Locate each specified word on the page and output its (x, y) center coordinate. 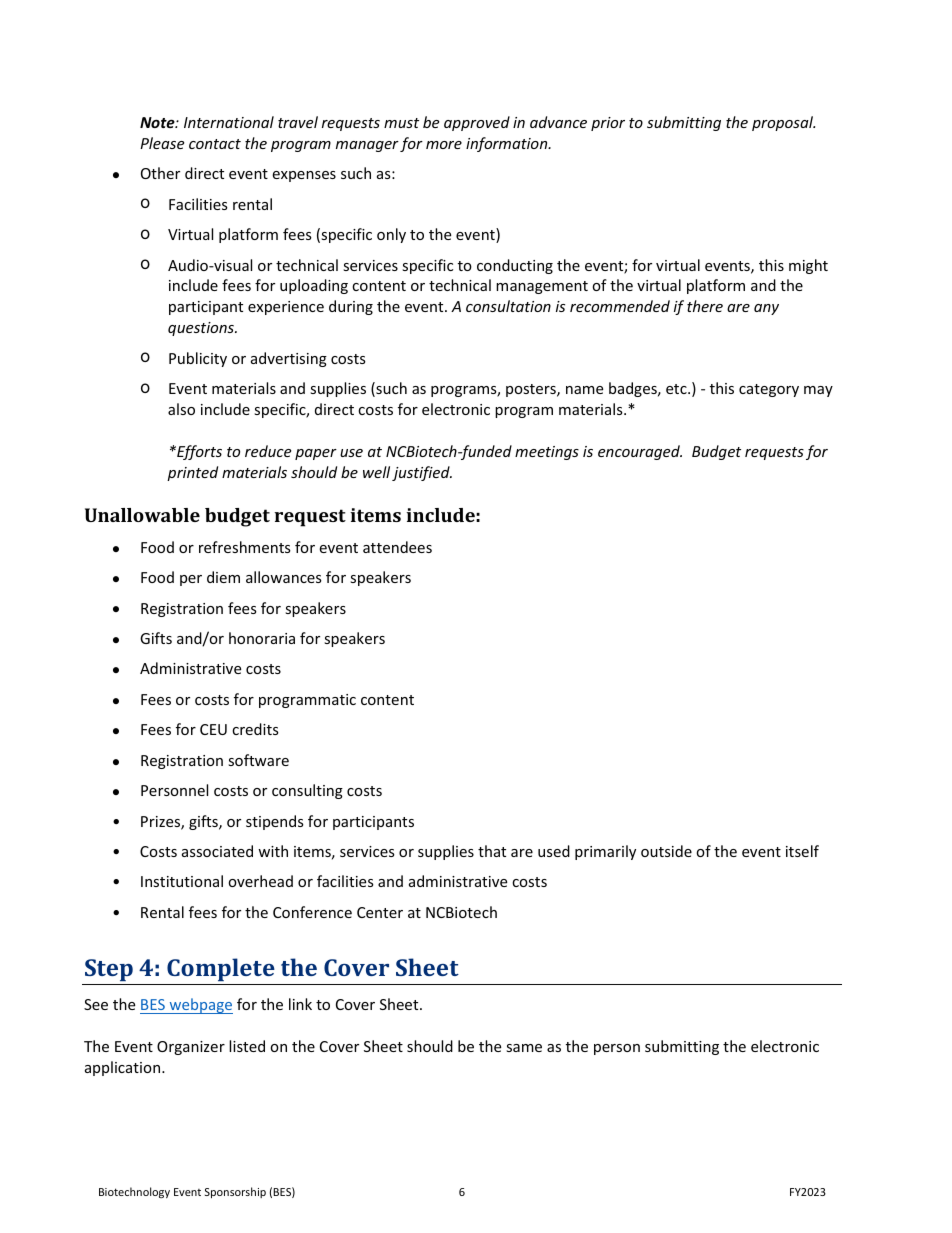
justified (422, 473)
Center (380, 912)
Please (162, 143)
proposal (783, 123)
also (181, 409)
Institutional (182, 881)
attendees (397, 547)
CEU (213, 729)
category (769, 390)
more (444, 145)
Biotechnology (134, 1192)
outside (666, 851)
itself (802, 851)
